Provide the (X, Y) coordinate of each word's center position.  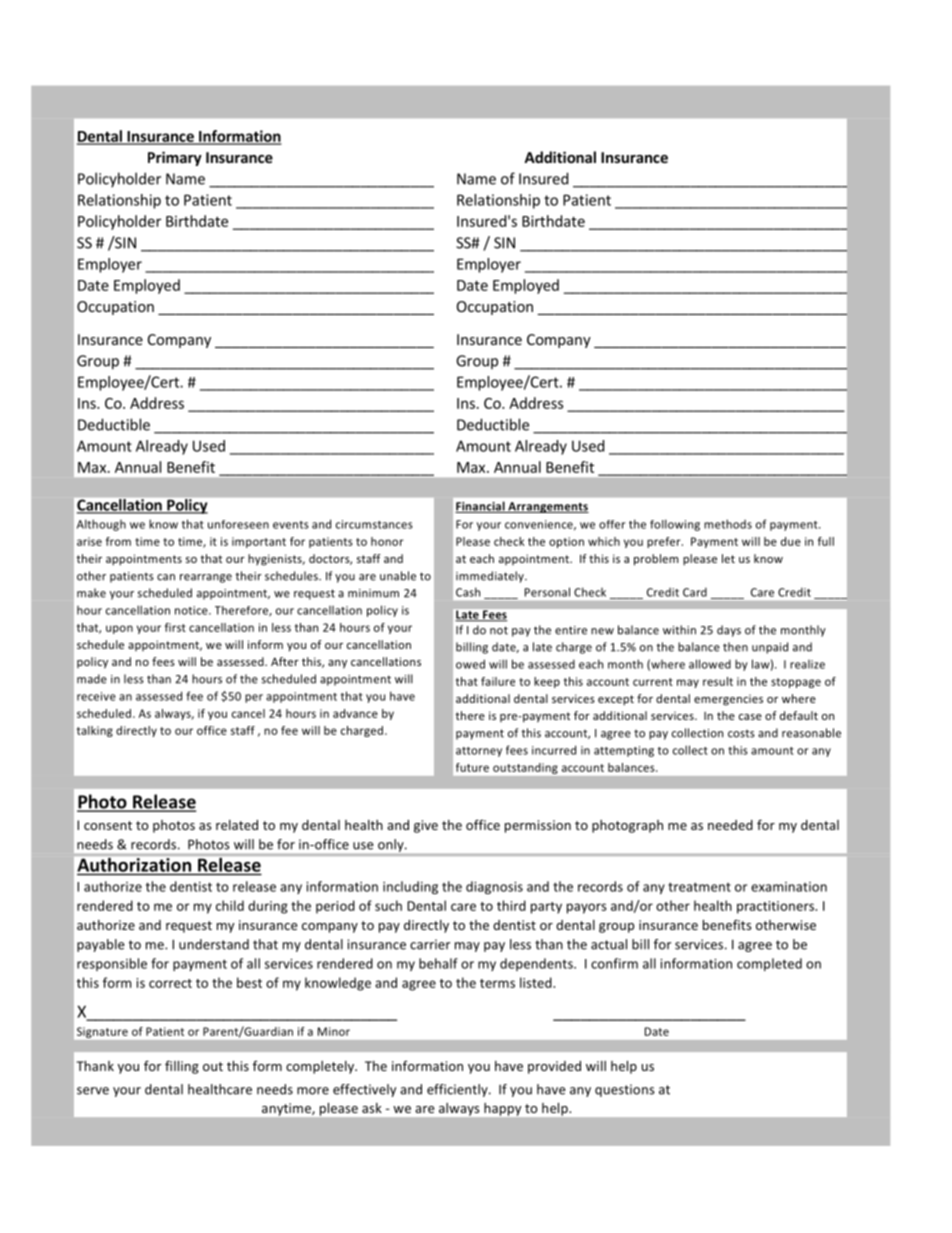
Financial (481, 507)
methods (728, 524)
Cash (468, 592)
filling (182, 1067)
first (175, 627)
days (729, 631)
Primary (175, 158)
